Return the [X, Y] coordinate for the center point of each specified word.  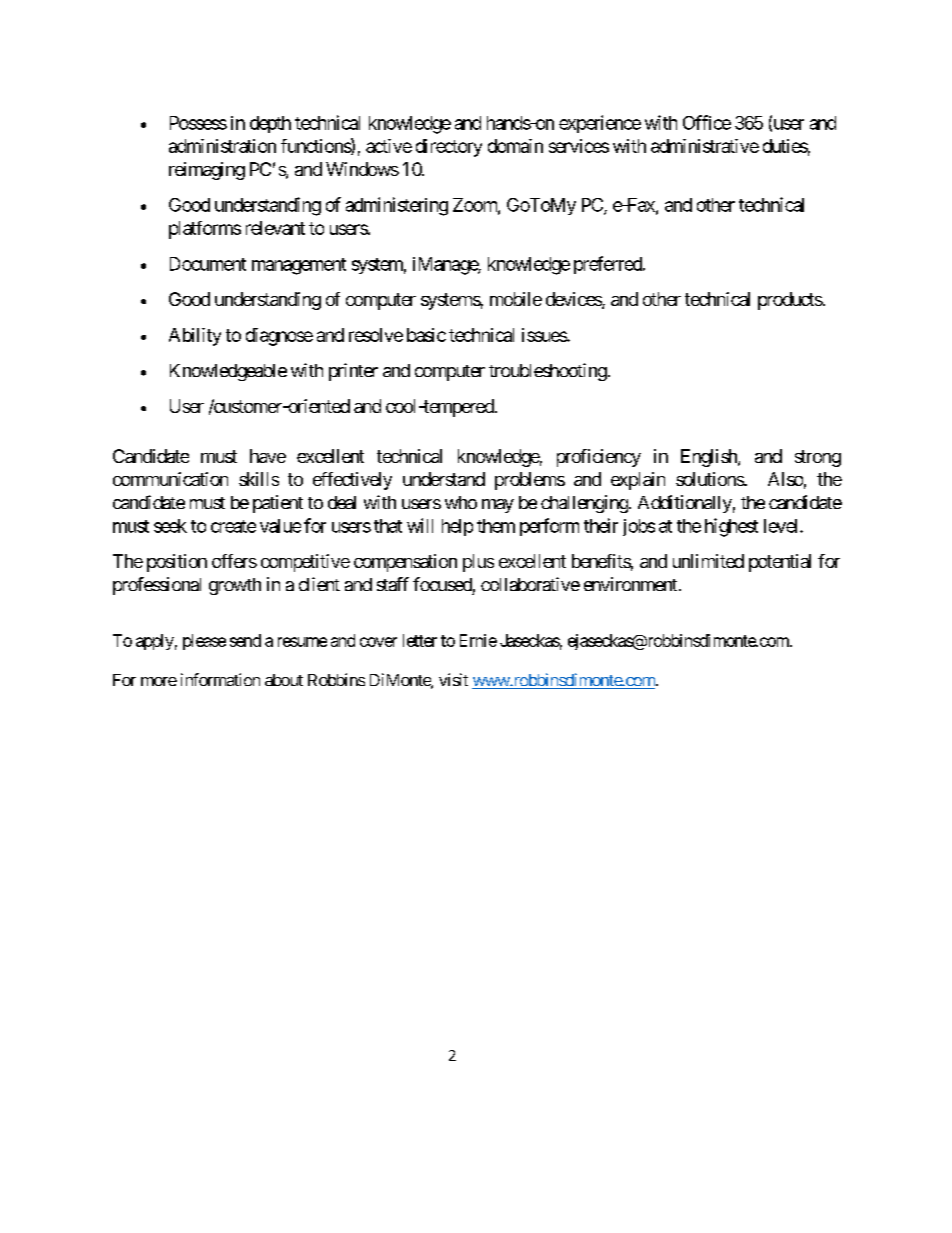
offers [234, 561]
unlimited [708, 561]
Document [208, 264]
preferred [609, 265]
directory [449, 148]
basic [426, 335]
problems [530, 481]
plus [478, 563]
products [790, 301]
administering [397, 206]
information [220, 679]
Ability [195, 337]
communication [170, 479]
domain [515, 146]
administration [222, 146]
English [710, 458]
